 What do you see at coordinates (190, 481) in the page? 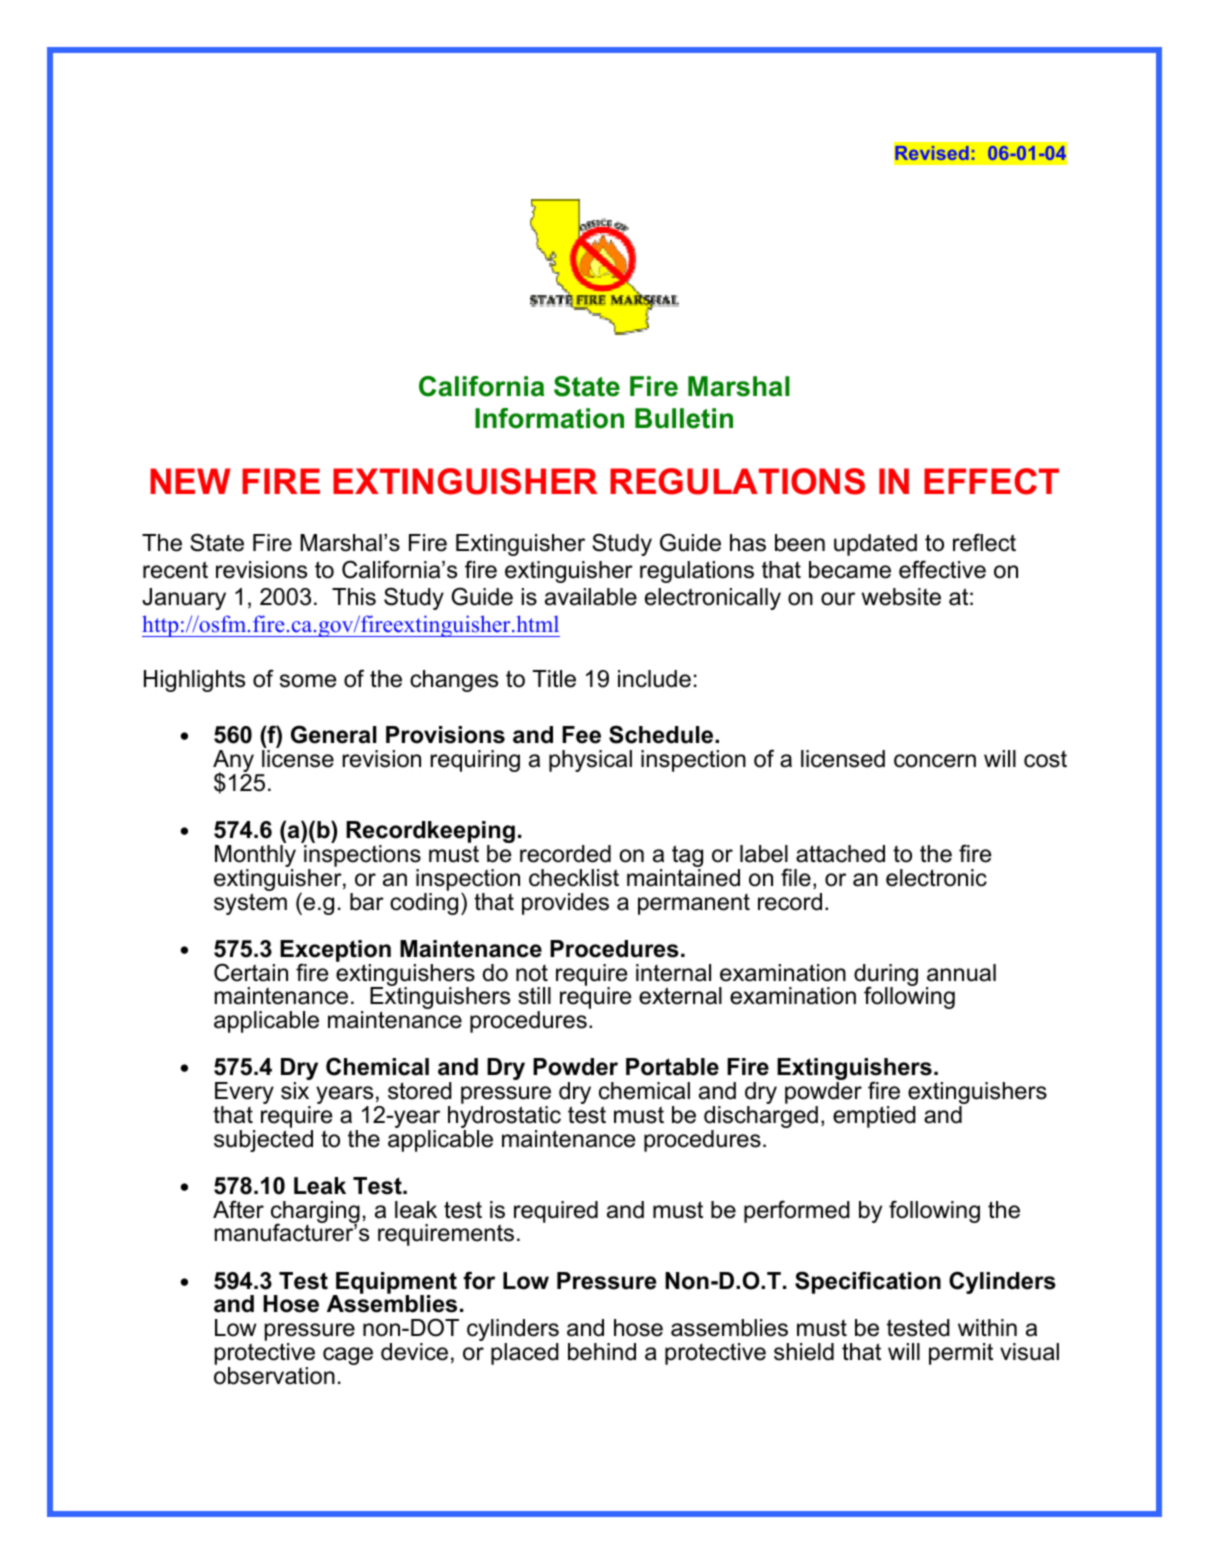
I see `NEW` at bounding box center [190, 481].
